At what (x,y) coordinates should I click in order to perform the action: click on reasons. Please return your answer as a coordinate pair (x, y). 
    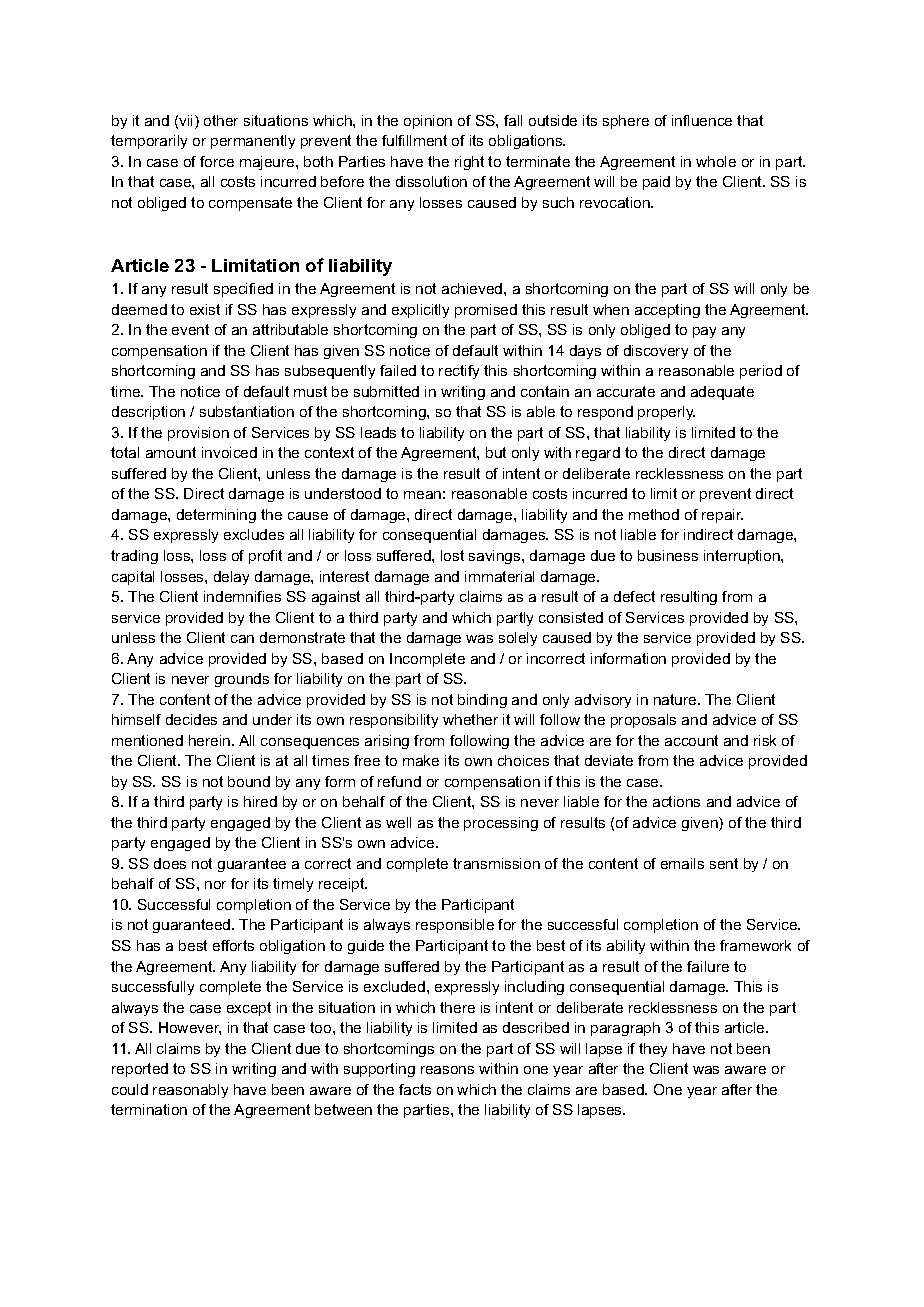
    Looking at the image, I should click on (447, 1070).
